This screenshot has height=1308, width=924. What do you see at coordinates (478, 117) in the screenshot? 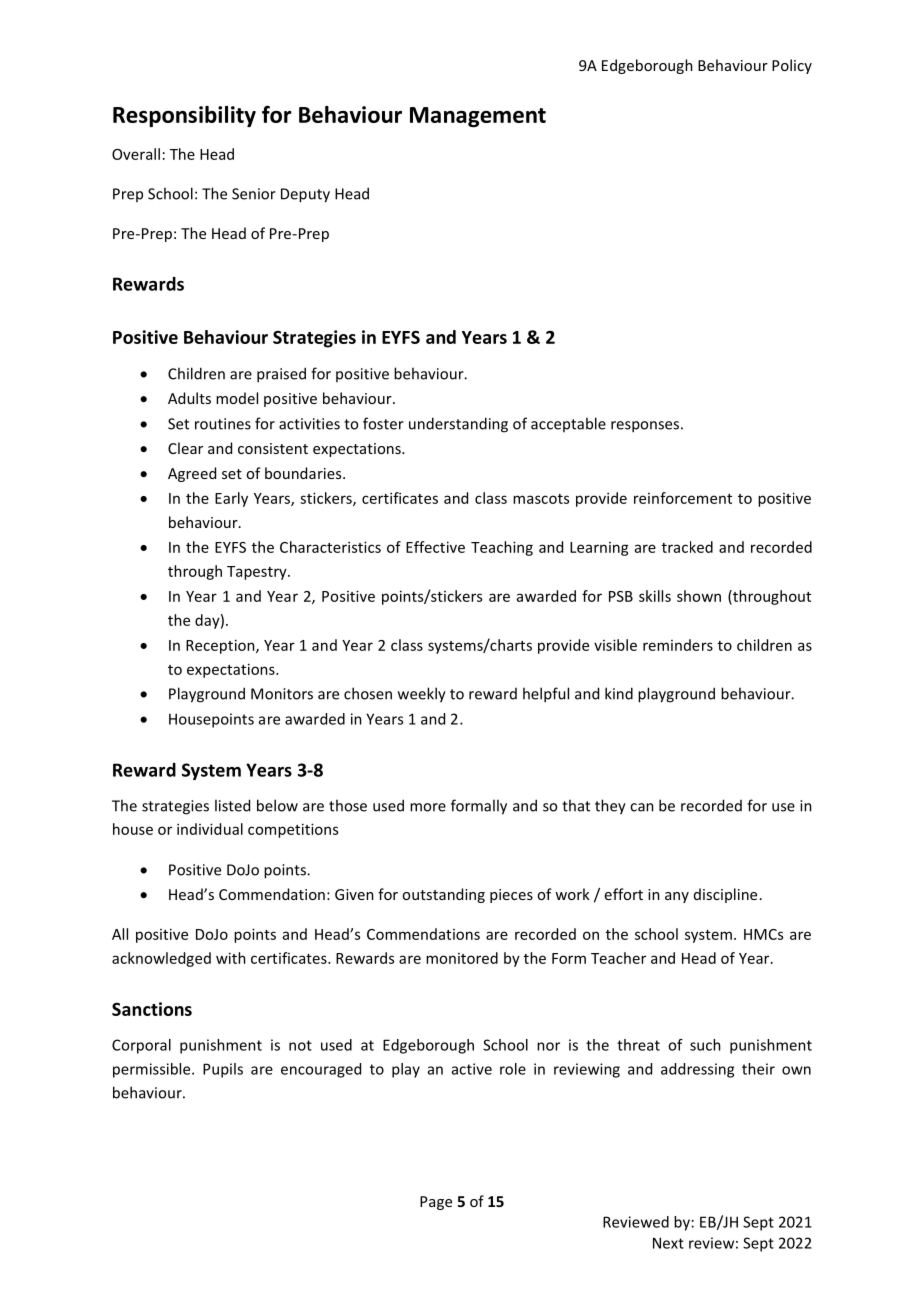
I see `Management` at bounding box center [478, 117].
